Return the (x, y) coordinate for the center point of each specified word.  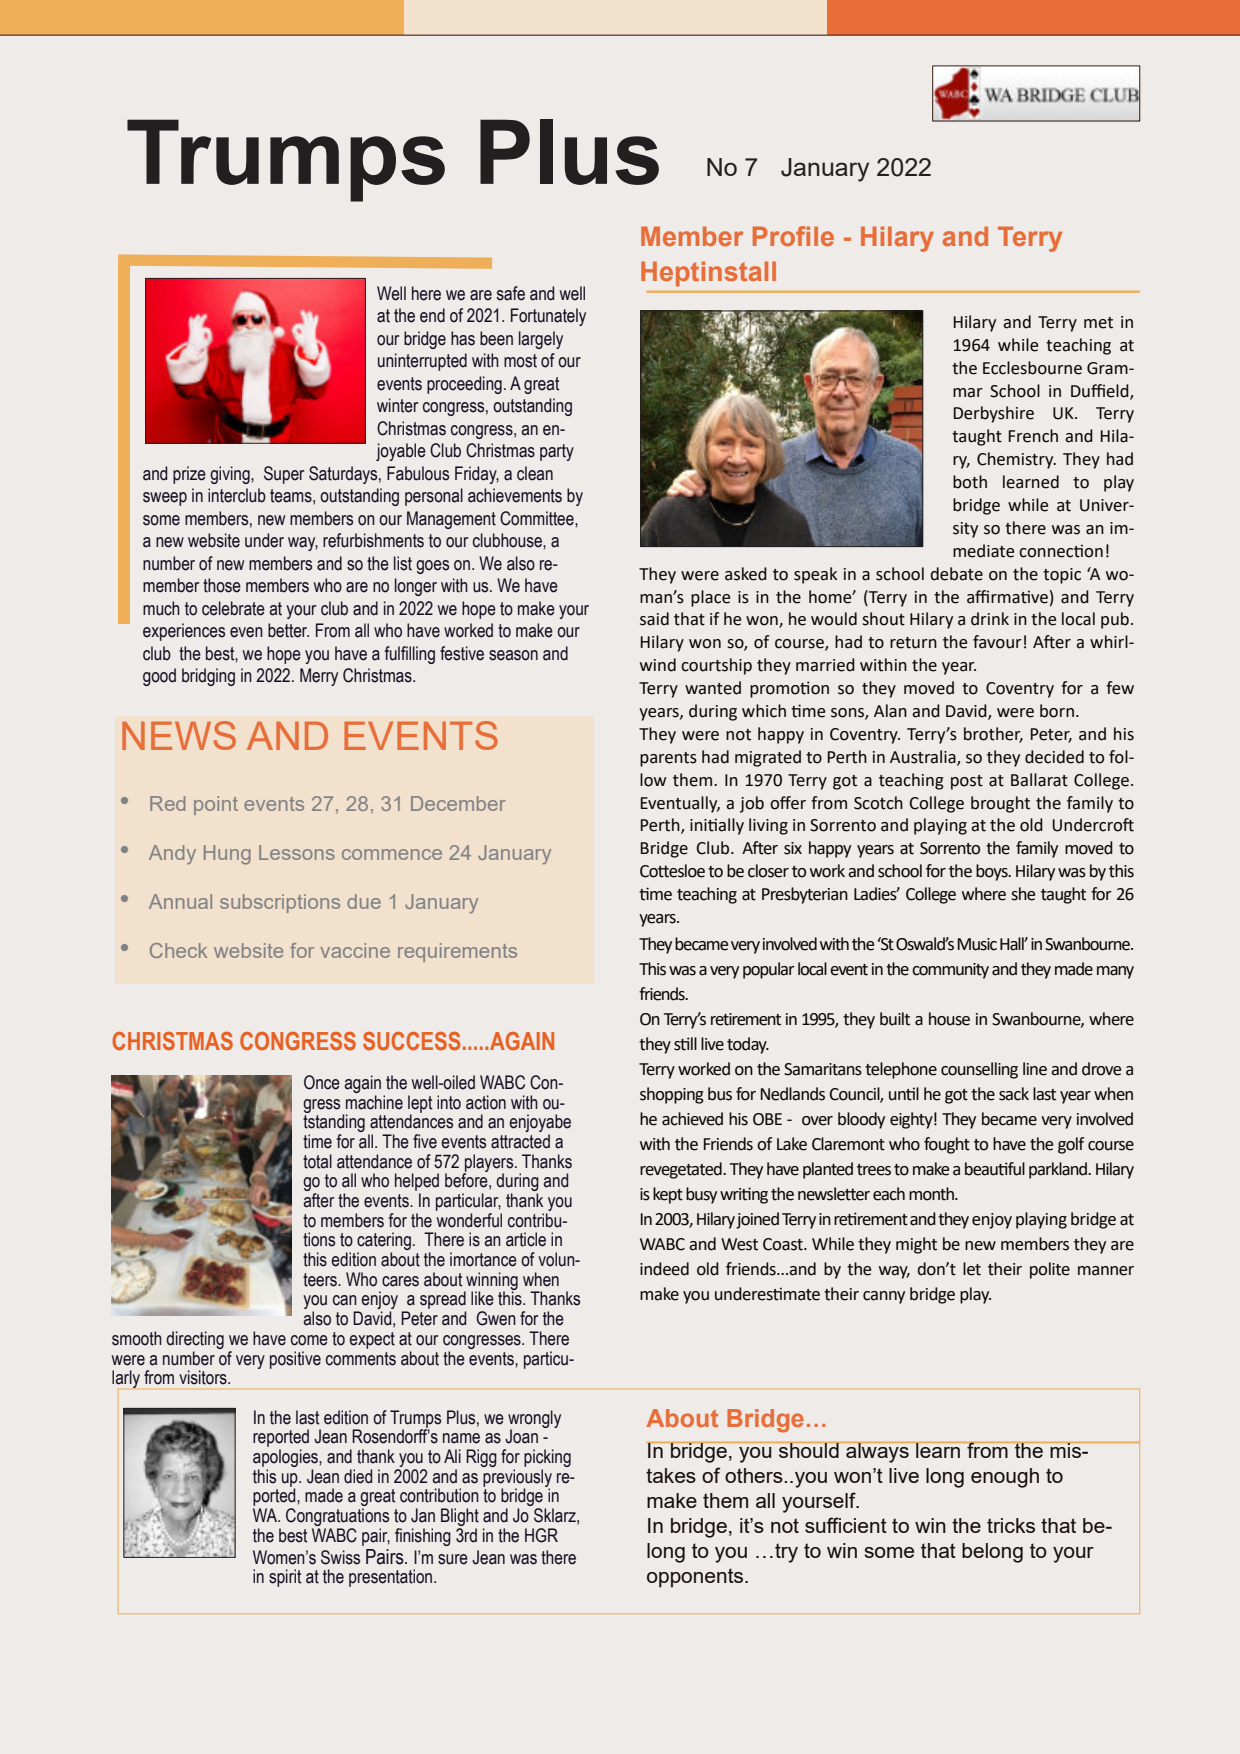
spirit (285, 1578)
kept (668, 1195)
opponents (696, 1578)
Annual (180, 901)
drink (990, 619)
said (654, 619)
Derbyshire (994, 414)
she (1023, 894)
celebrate (233, 608)
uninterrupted (422, 362)
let (972, 1269)
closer (768, 871)
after (318, 1200)
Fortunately (548, 317)
